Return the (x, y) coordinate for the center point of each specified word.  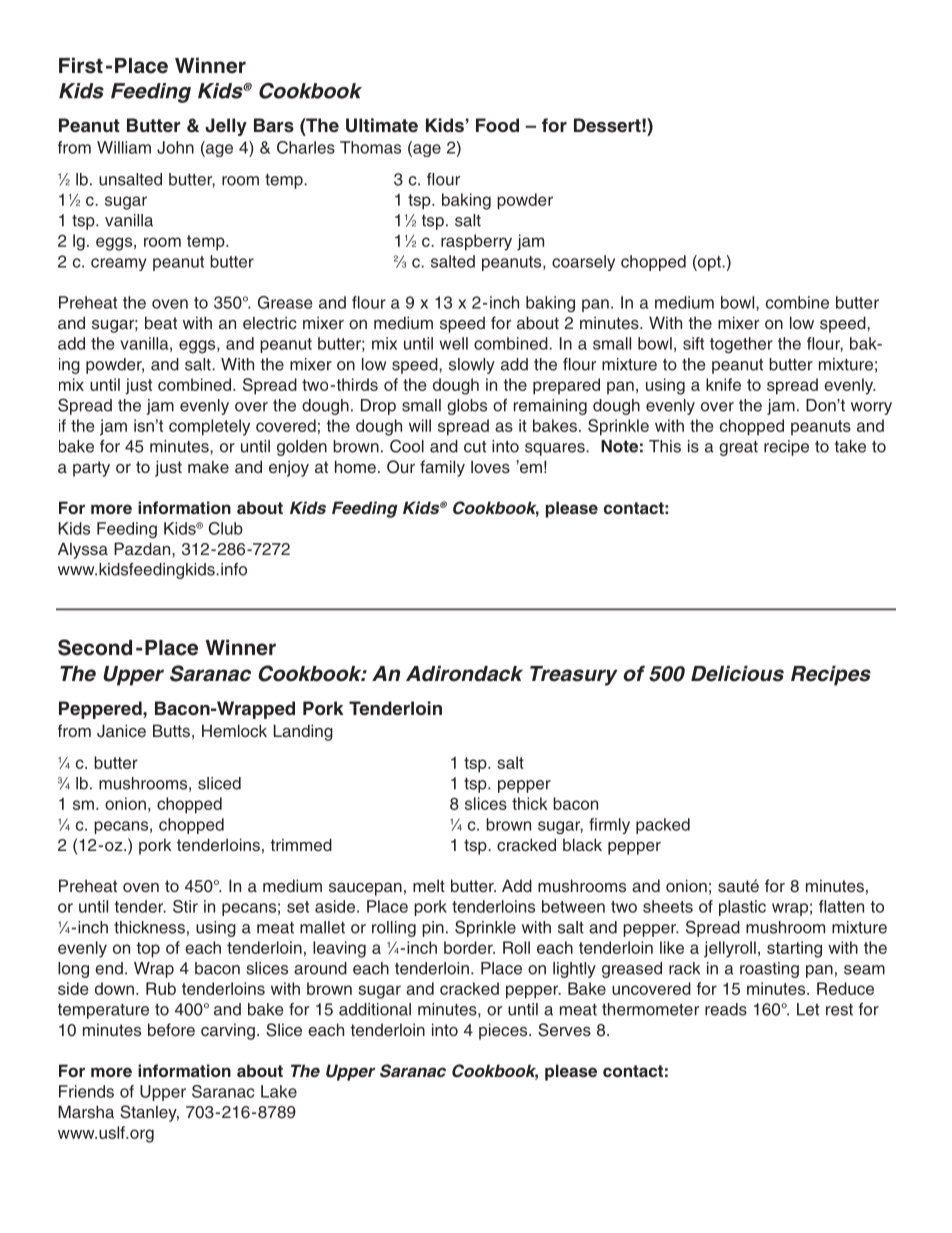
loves (490, 467)
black (582, 844)
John (175, 147)
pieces (504, 1031)
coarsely (583, 263)
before (171, 1030)
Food (497, 125)
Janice (121, 731)
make (208, 467)
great (738, 448)
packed (663, 826)
